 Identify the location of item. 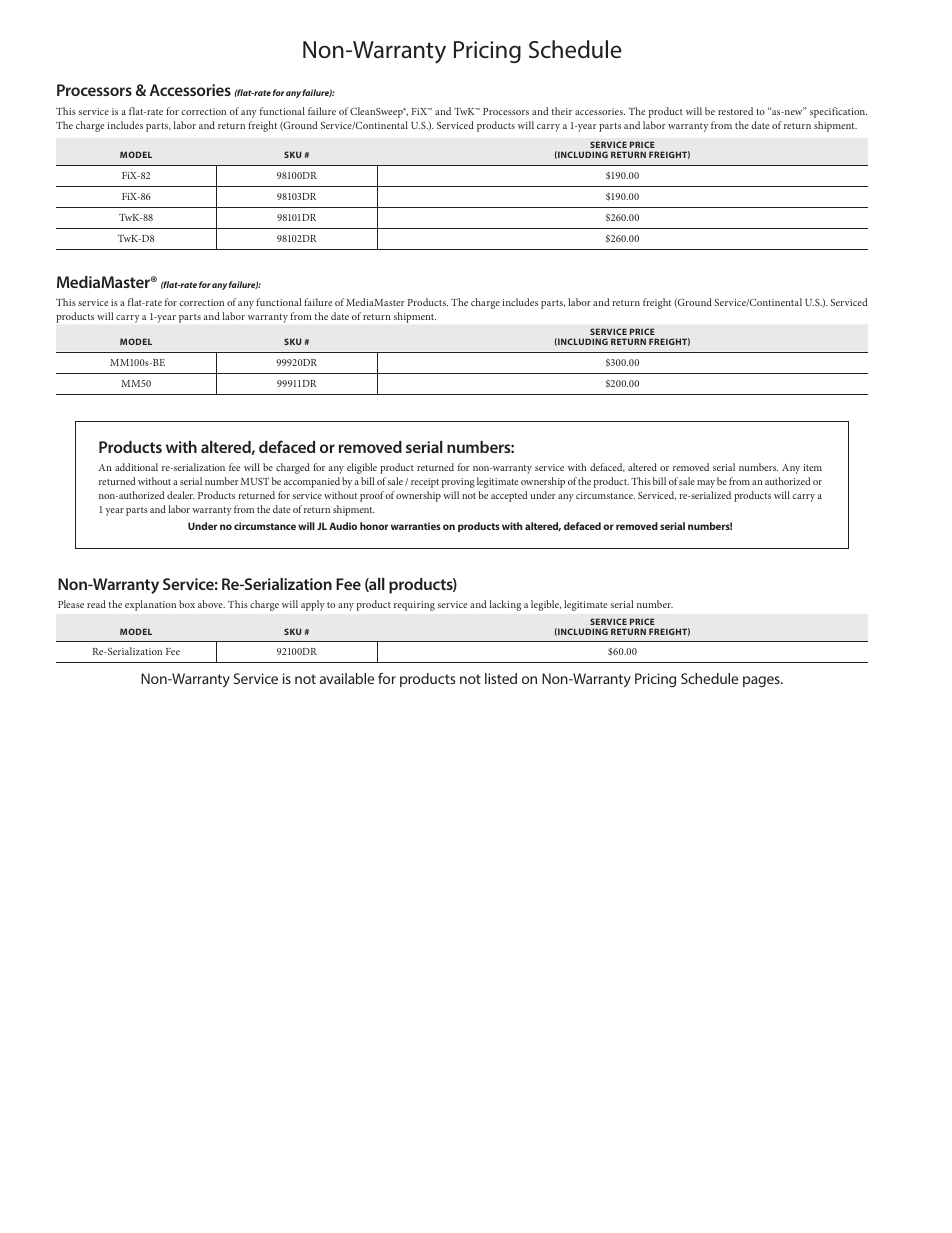
(812, 467).
